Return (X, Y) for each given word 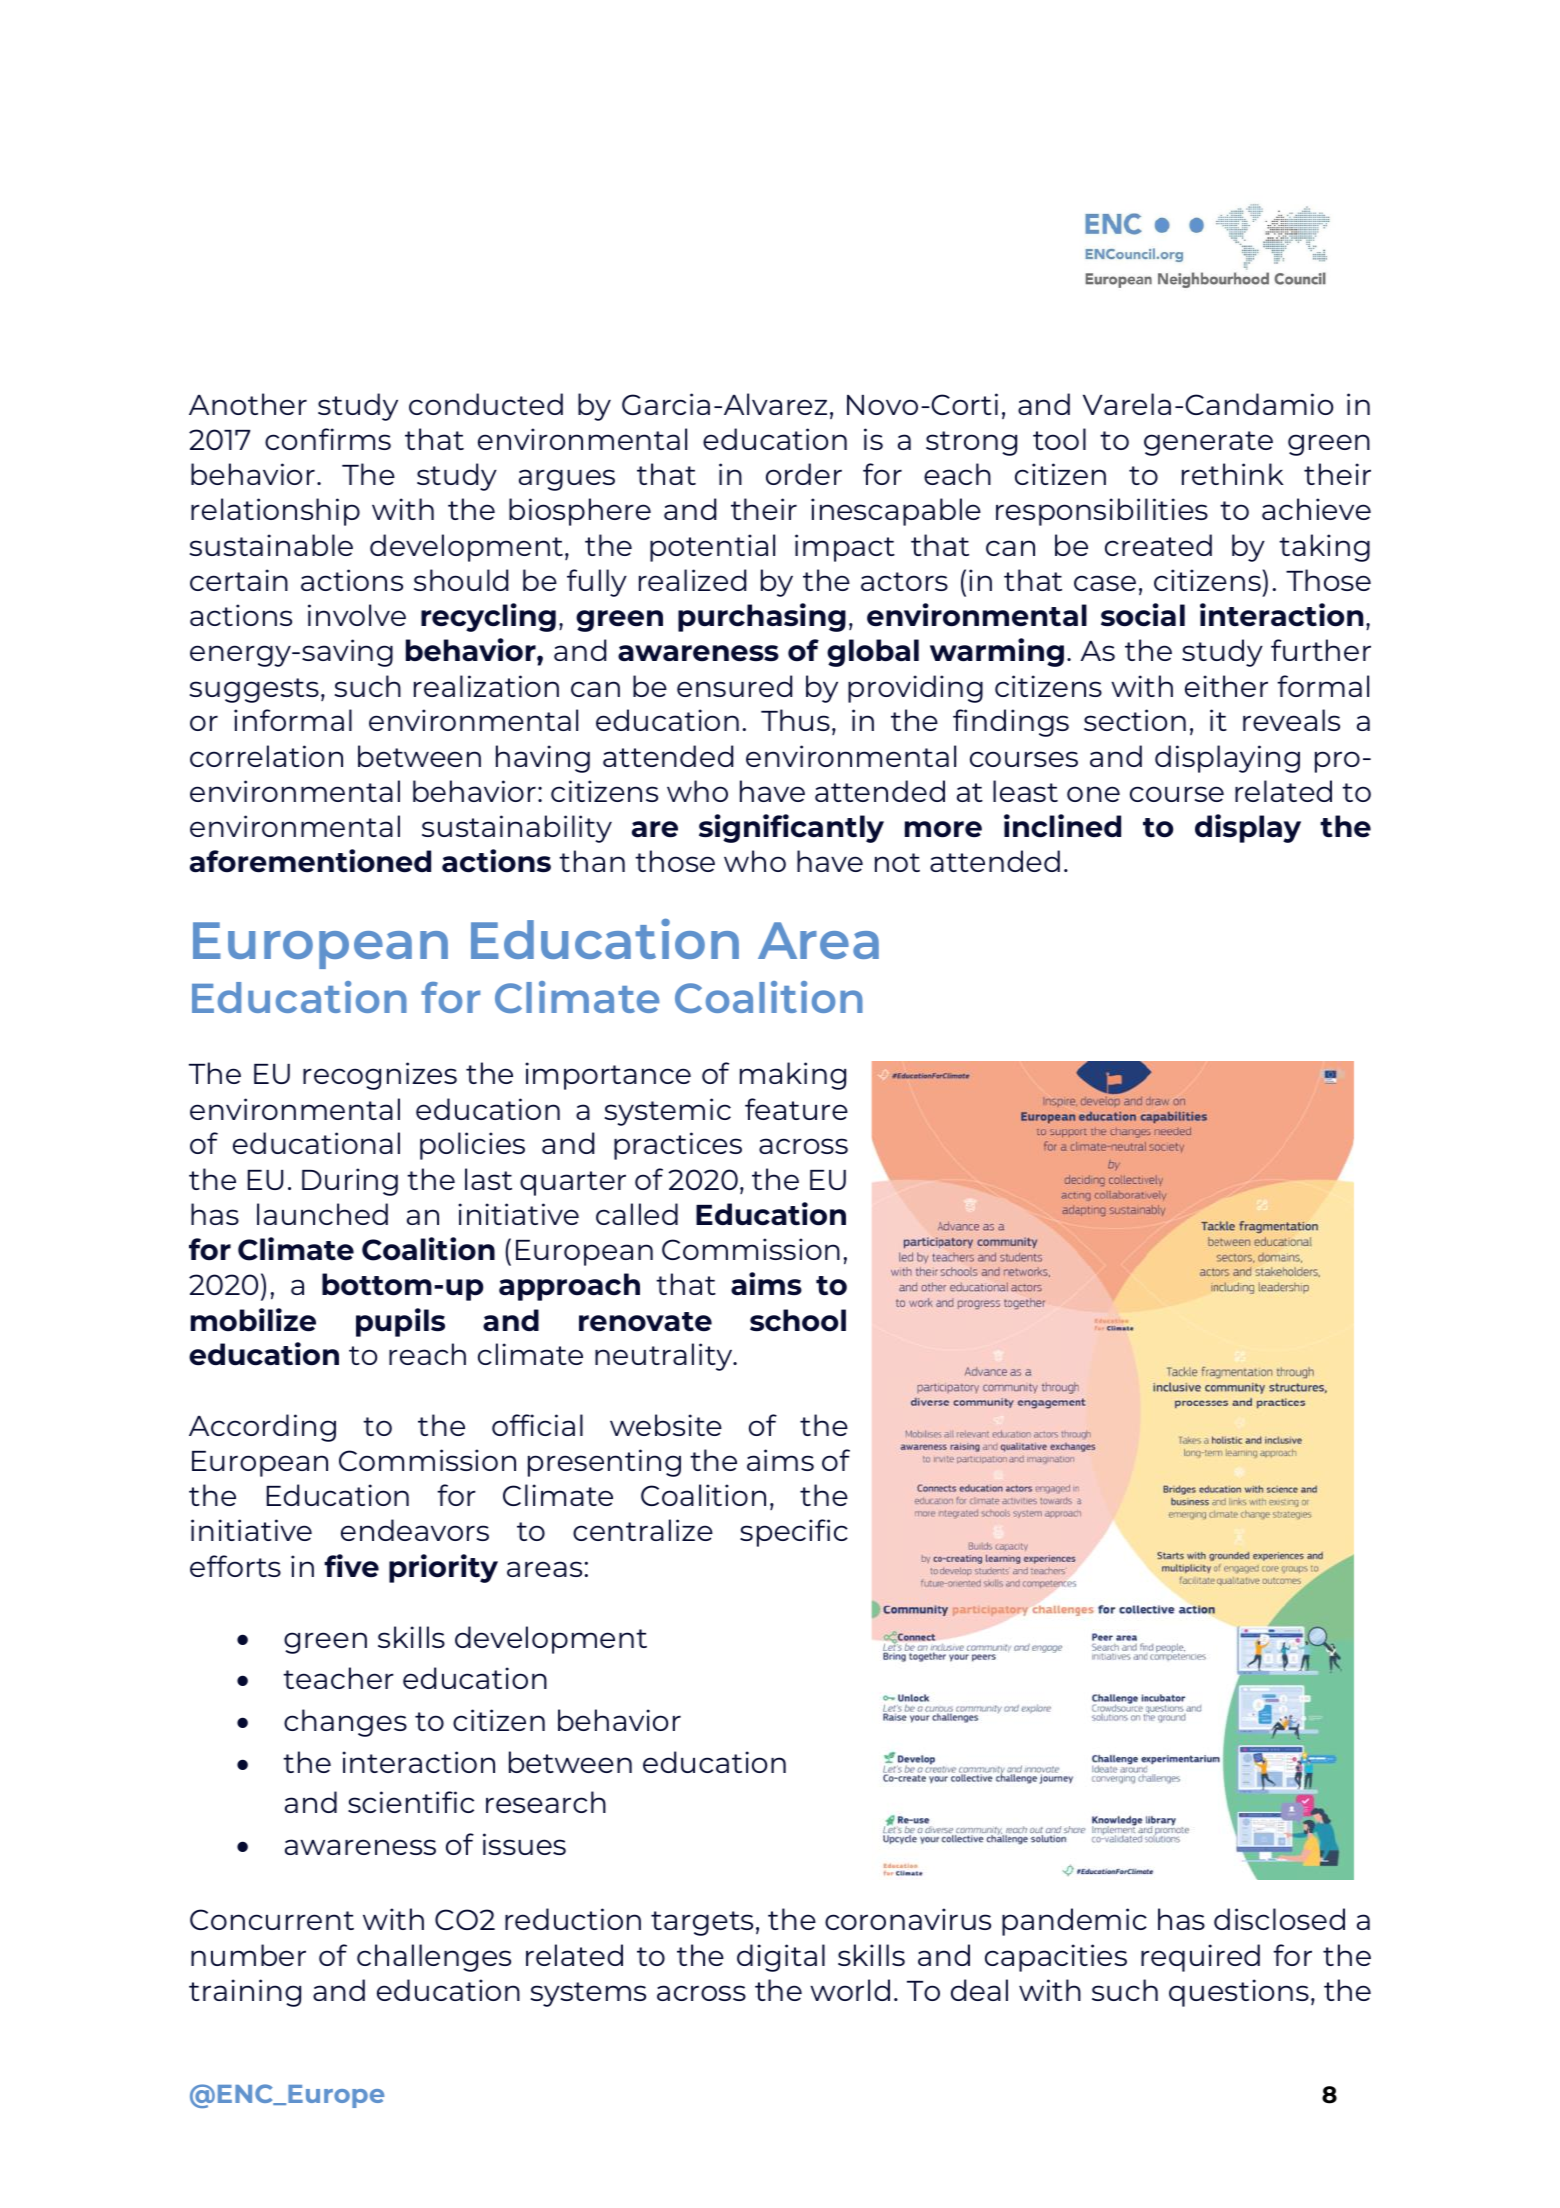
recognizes (380, 1076)
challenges (434, 1958)
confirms (328, 439)
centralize (643, 1530)
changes (345, 1723)
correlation (266, 756)
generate (1208, 443)
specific (794, 1533)
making (793, 1076)
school (798, 1320)
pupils (400, 1322)
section (1135, 720)
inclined (1062, 826)
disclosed (1279, 1919)
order (804, 474)
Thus (795, 720)
